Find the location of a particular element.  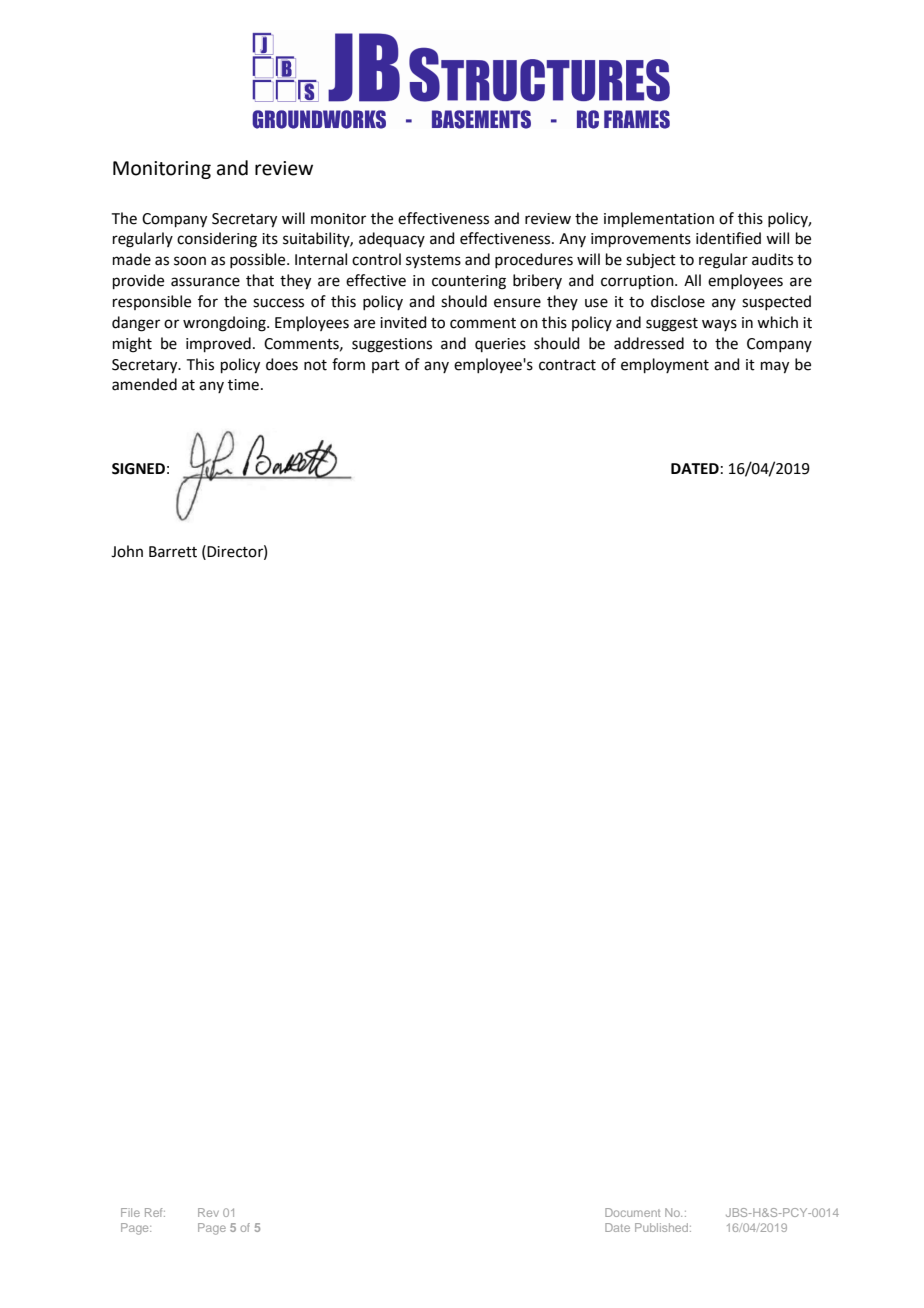

Published is located at coordinates (661, 1227).
